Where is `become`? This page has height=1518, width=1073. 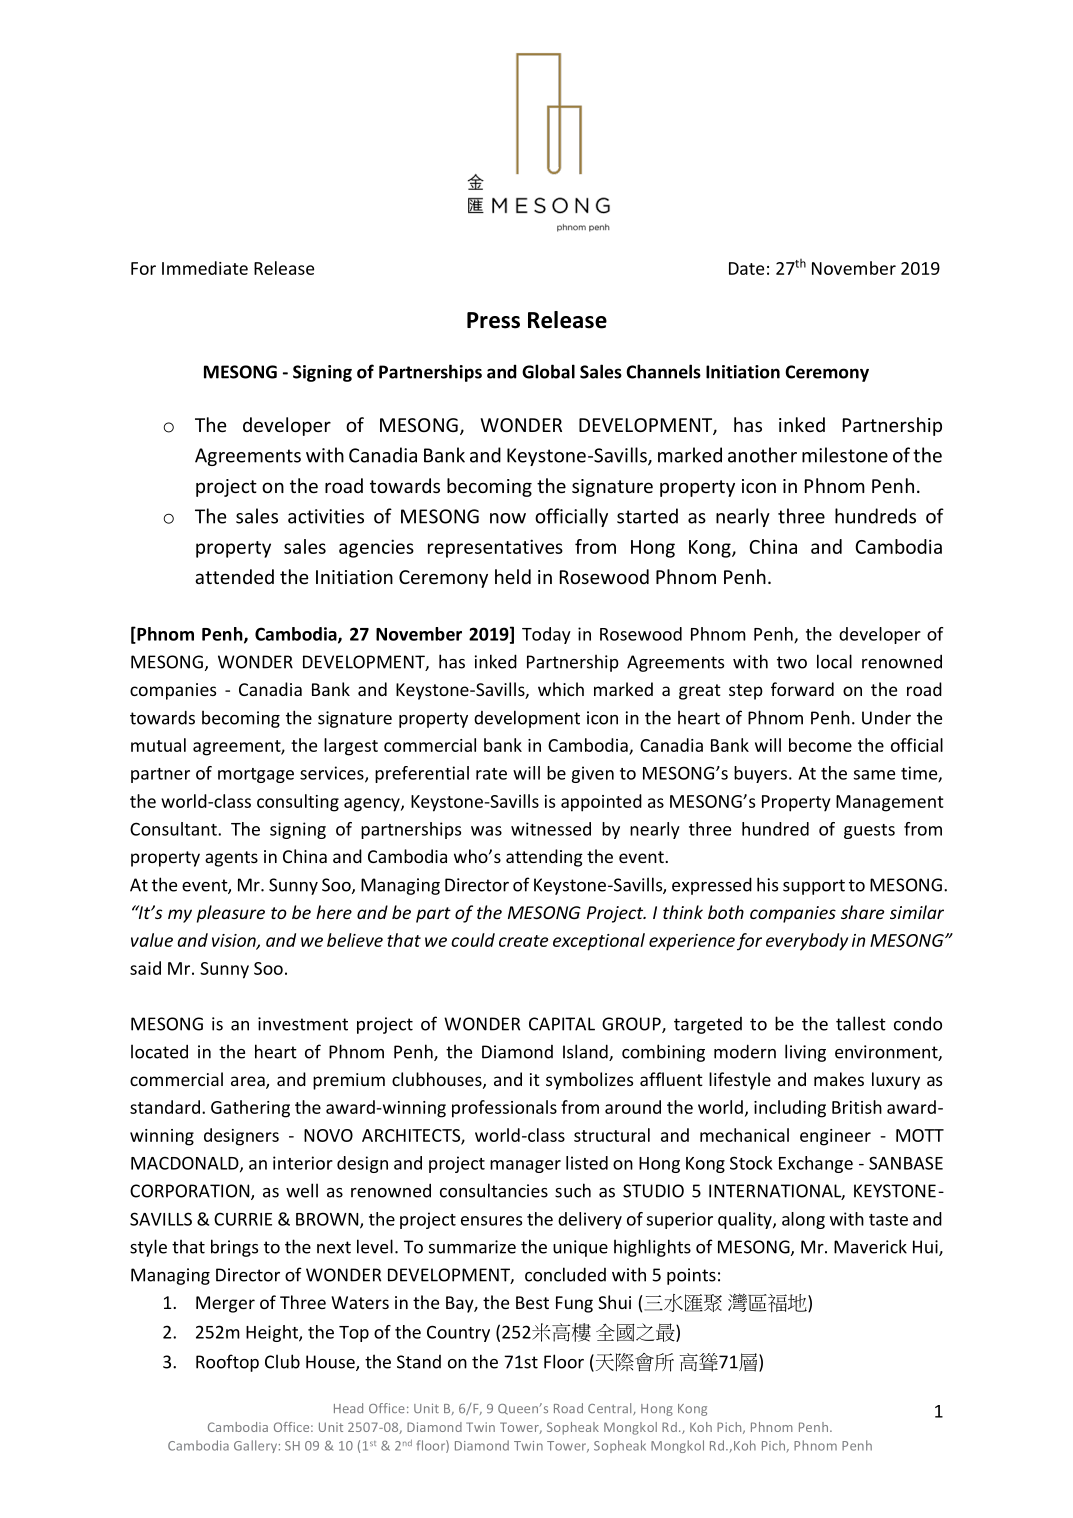 become is located at coordinates (820, 745).
